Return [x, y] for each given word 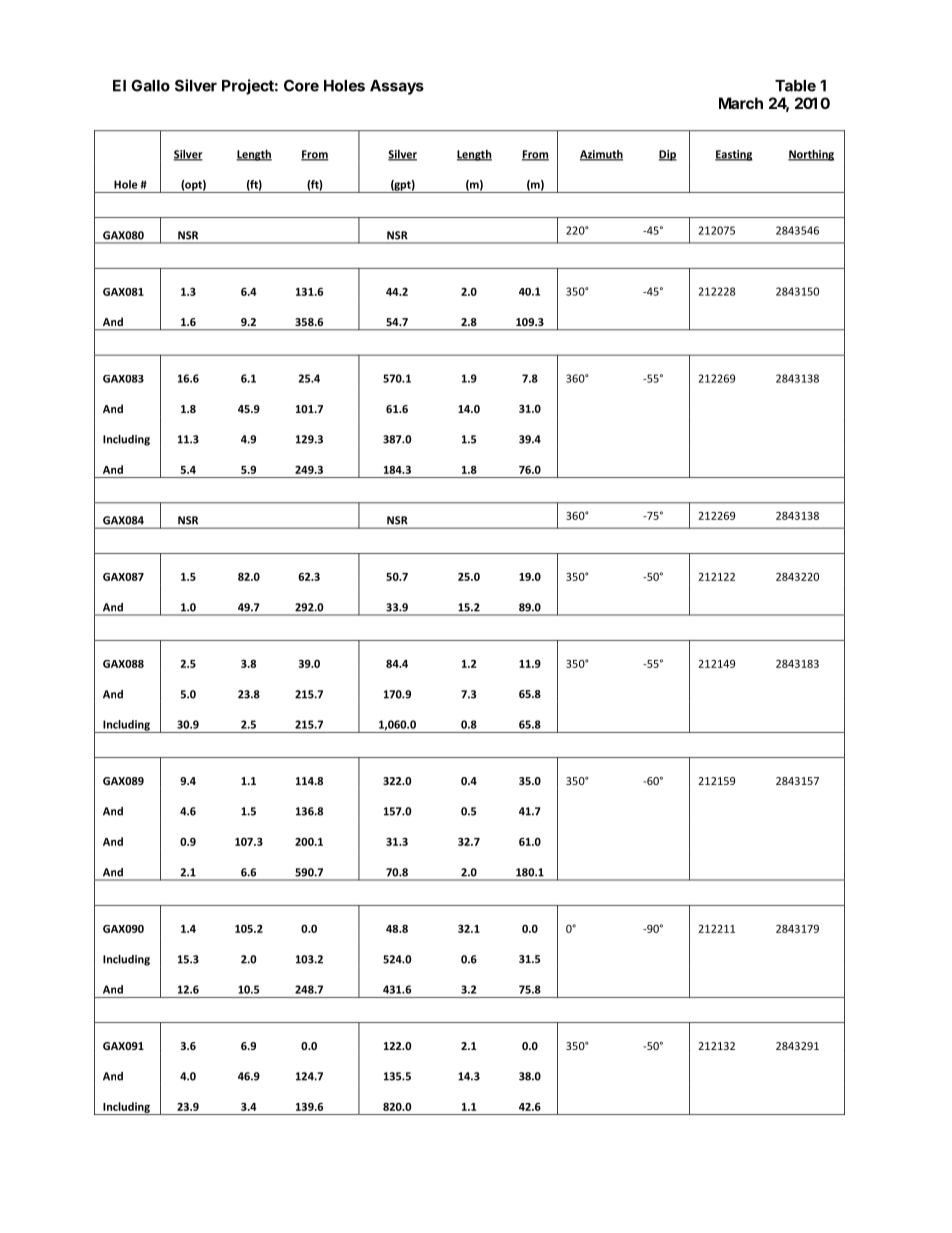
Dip [668, 155]
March [741, 103]
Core [301, 85]
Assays [397, 87]
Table [795, 86]
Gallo [150, 86]
